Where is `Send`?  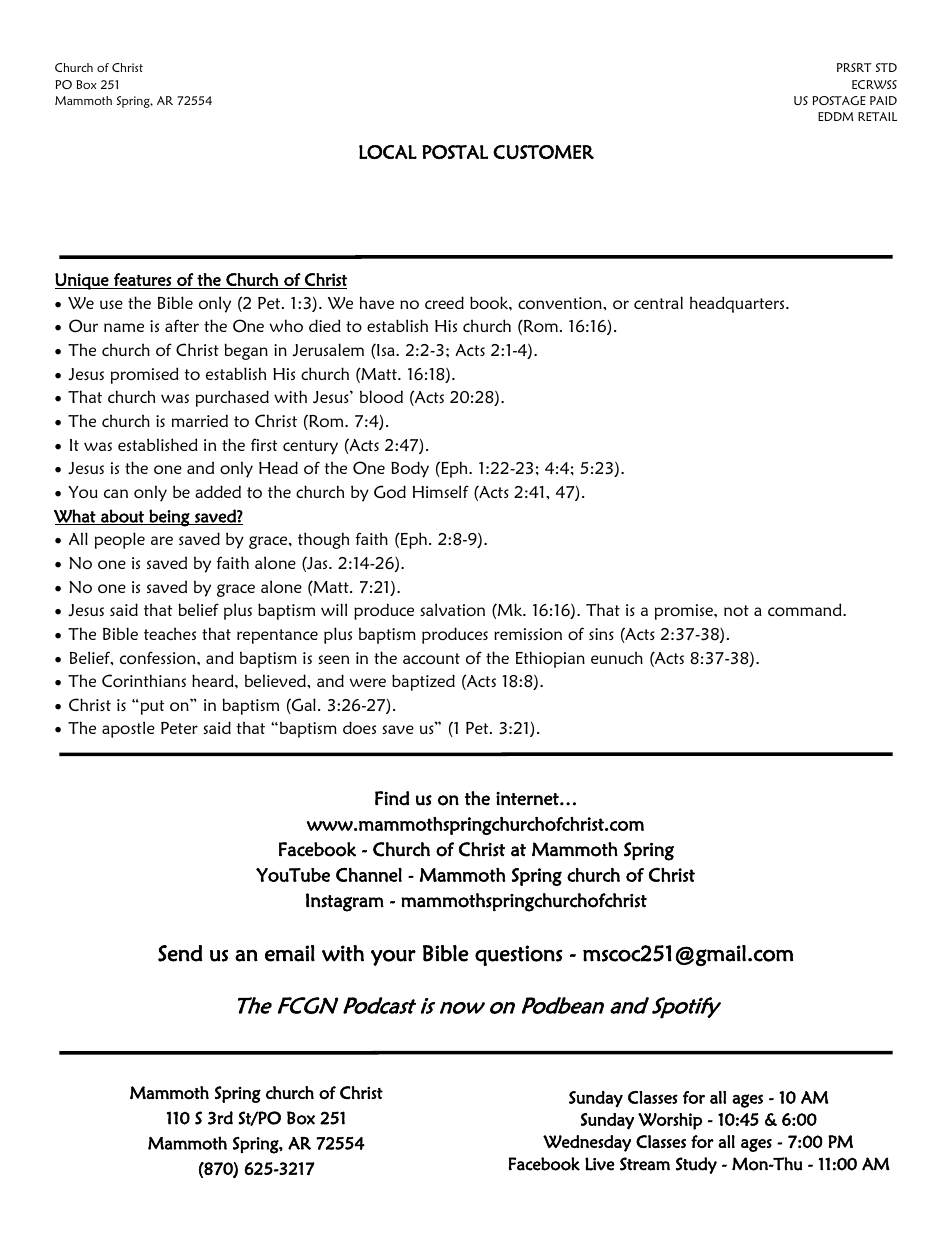 Send is located at coordinates (180, 953).
